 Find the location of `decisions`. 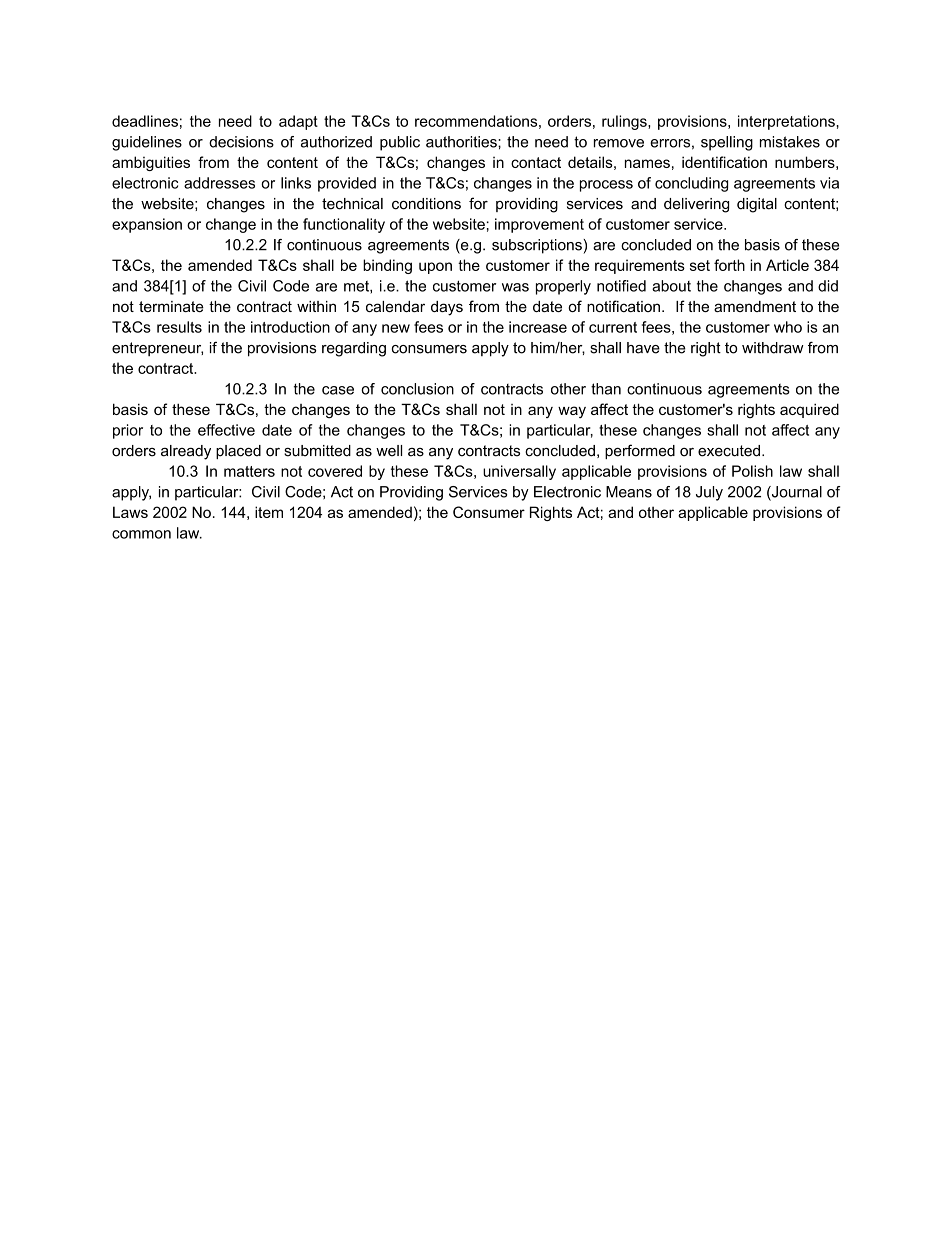

decisions is located at coordinates (241, 142).
